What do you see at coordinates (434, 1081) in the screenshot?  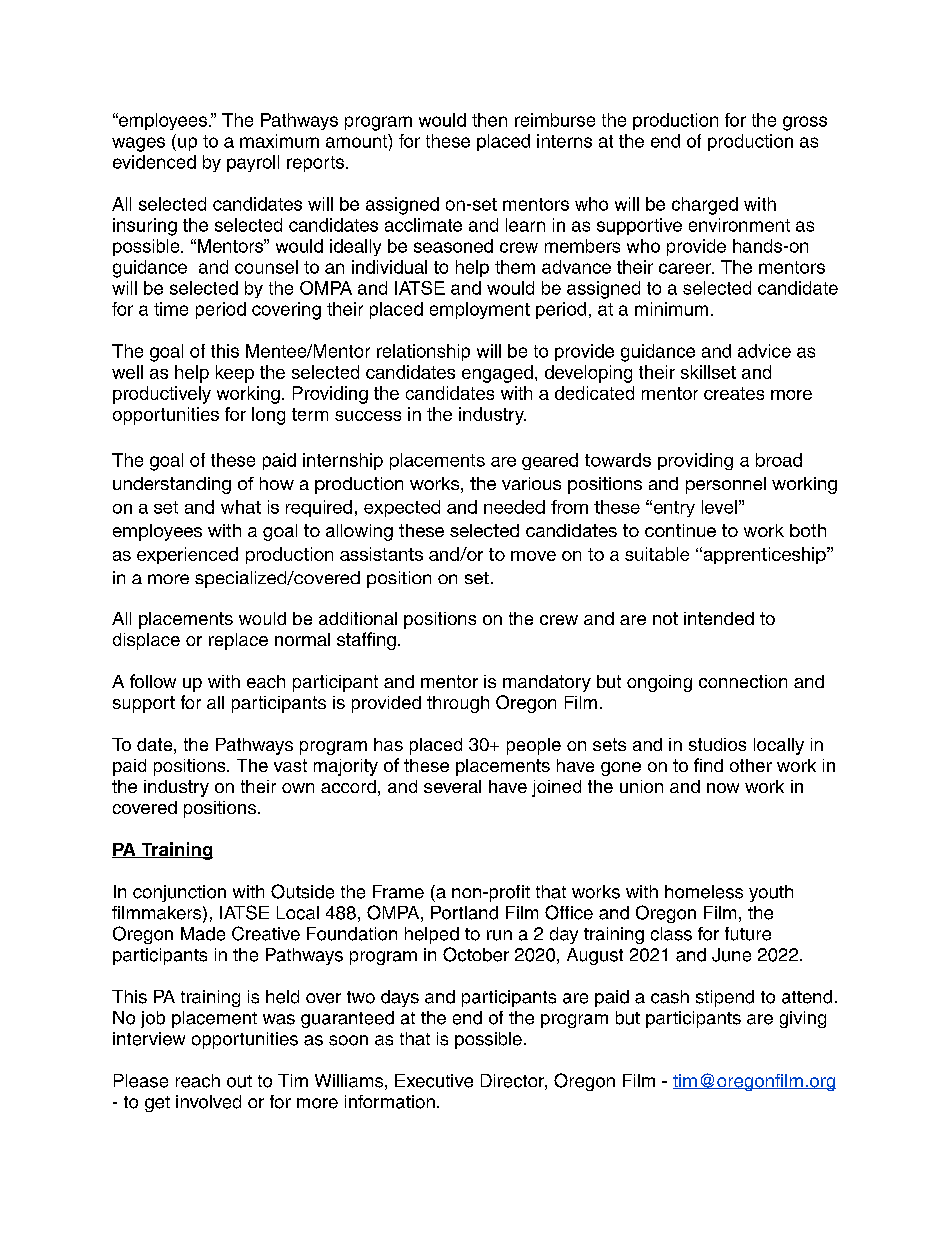 I see `Executive` at bounding box center [434, 1081].
